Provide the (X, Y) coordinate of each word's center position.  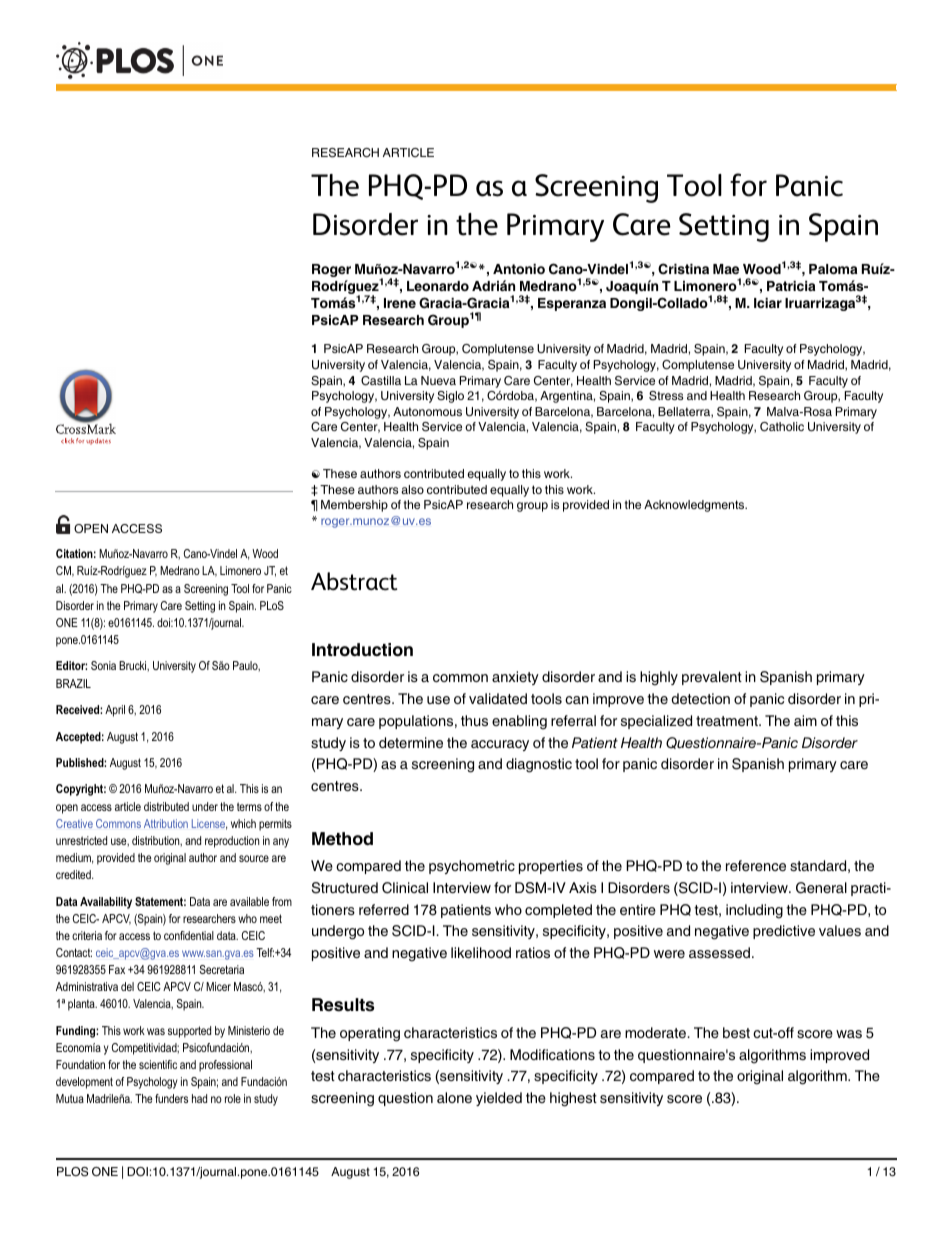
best (736, 1032)
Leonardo (438, 286)
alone (454, 1097)
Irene (400, 303)
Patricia (791, 286)
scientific (158, 1064)
